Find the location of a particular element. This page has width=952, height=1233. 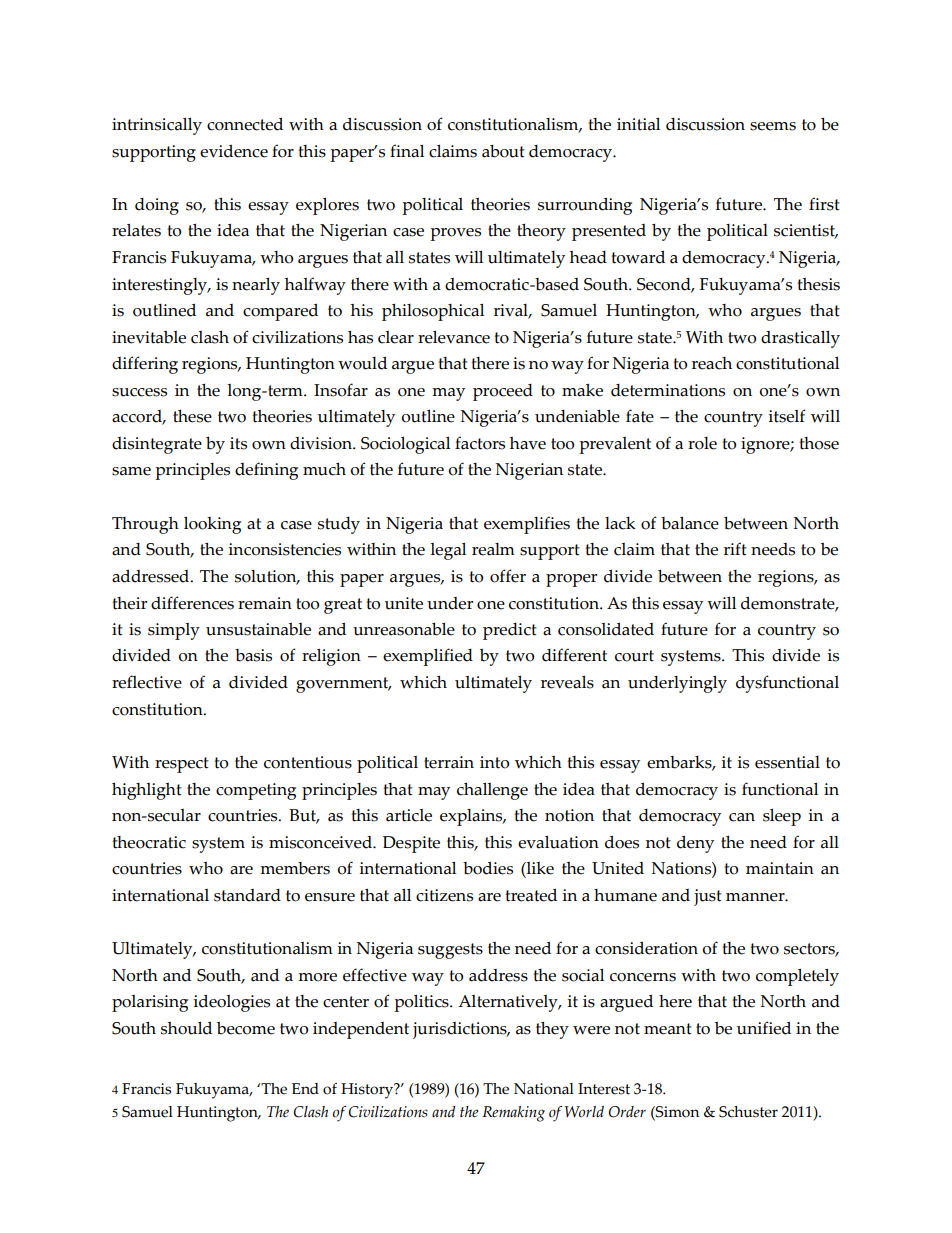

should is located at coordinates (186, 1028).
